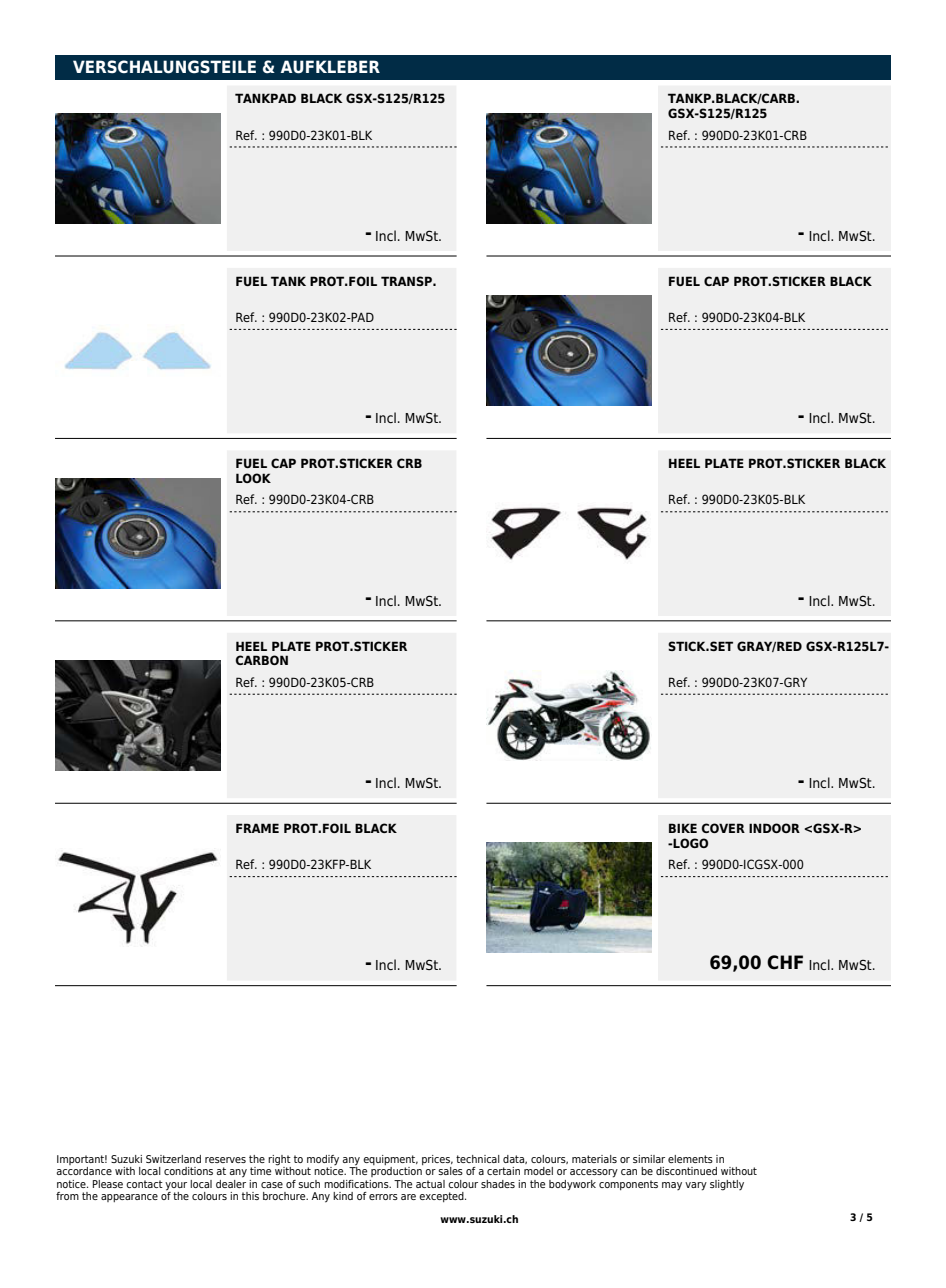 Image resolution: width=946 pixels, height=1288 pixels. What do you see at coordinates (690, 843) in the screenshot?
I see `LOGO` at bounding box center [690, 843].
